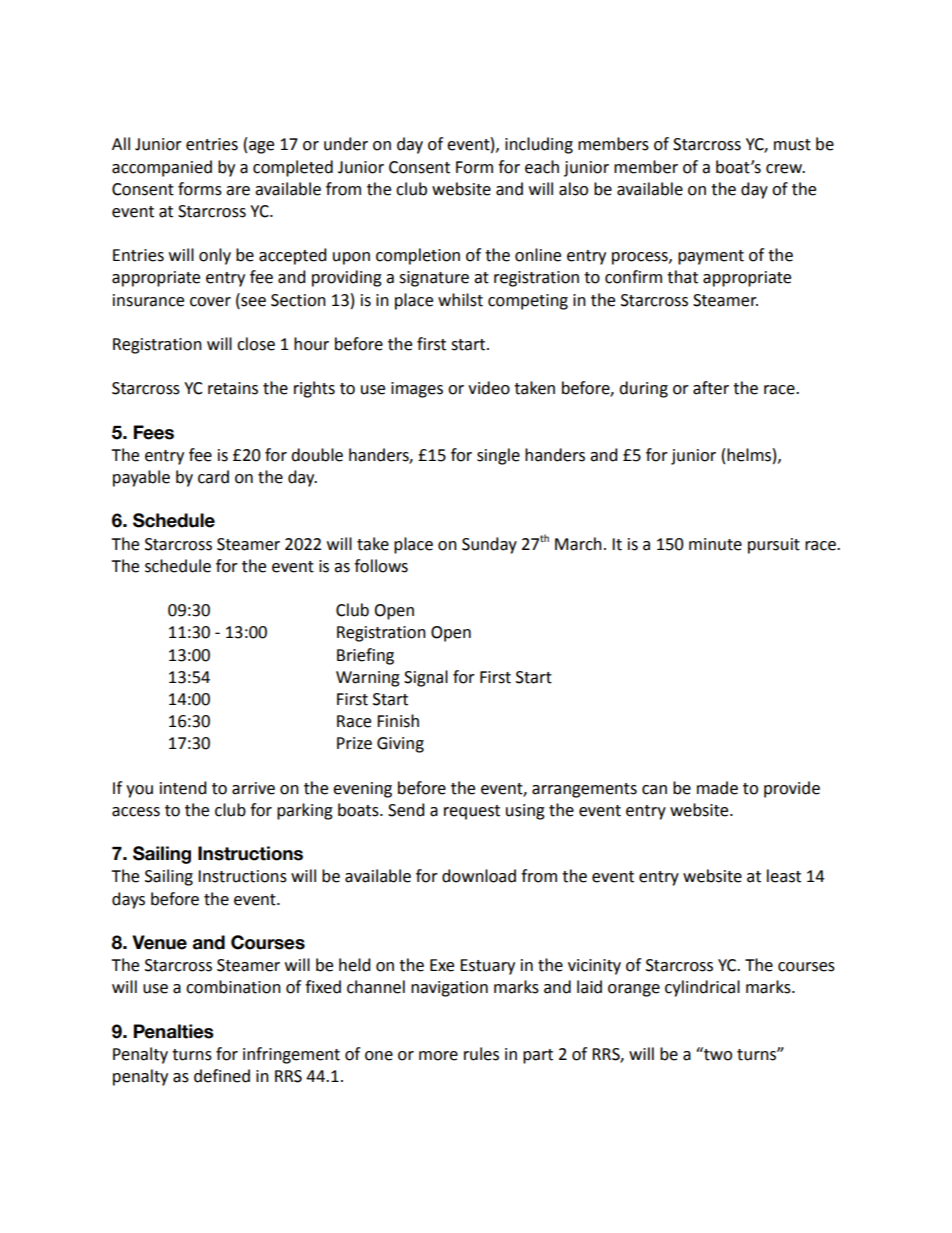 Image resolution: width=952 pixels, height=1233 pixels. I want to click on accompanied, so click(162, 168).
